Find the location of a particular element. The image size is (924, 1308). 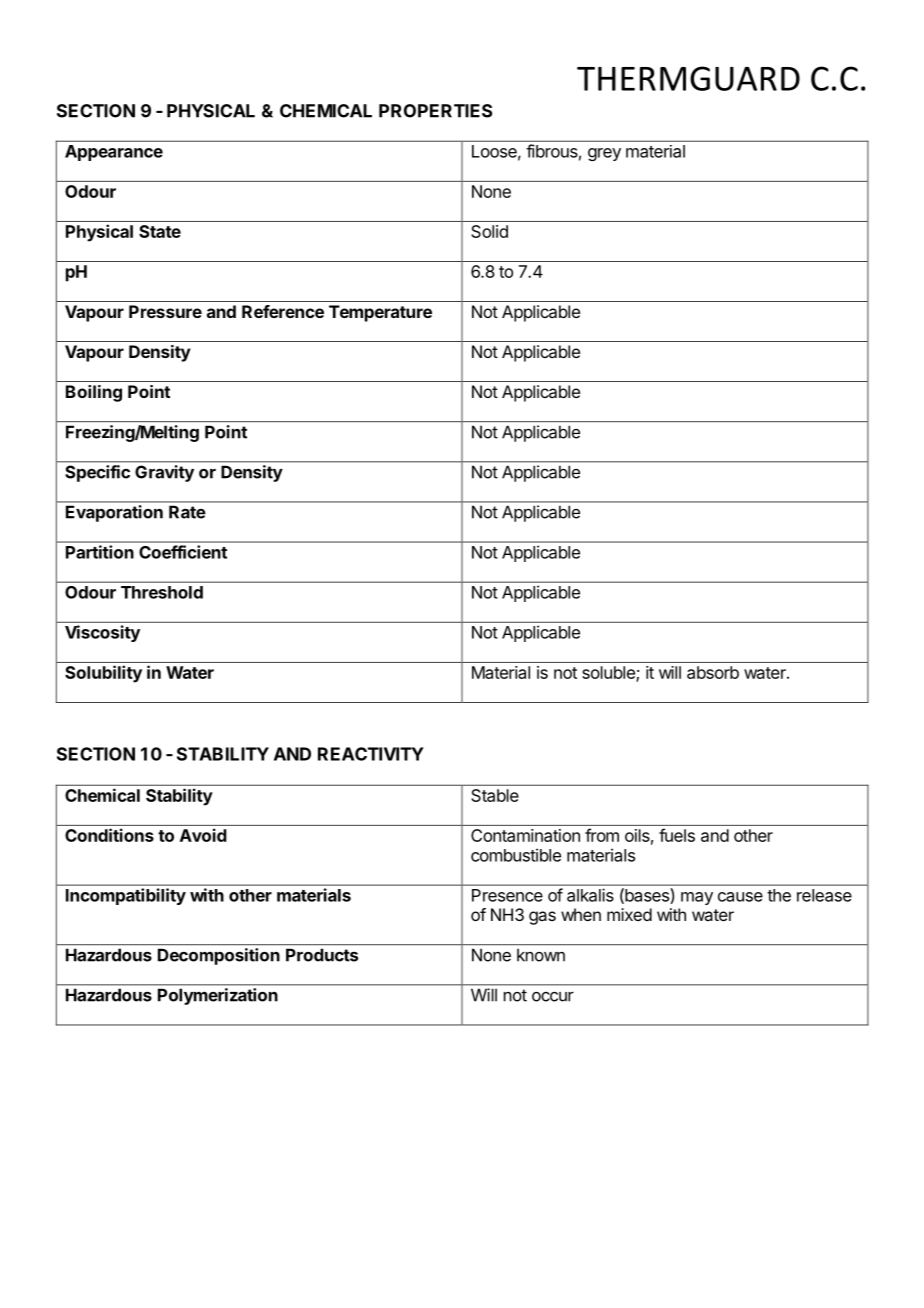

Decomposition is located at coordinates (219, 956).
